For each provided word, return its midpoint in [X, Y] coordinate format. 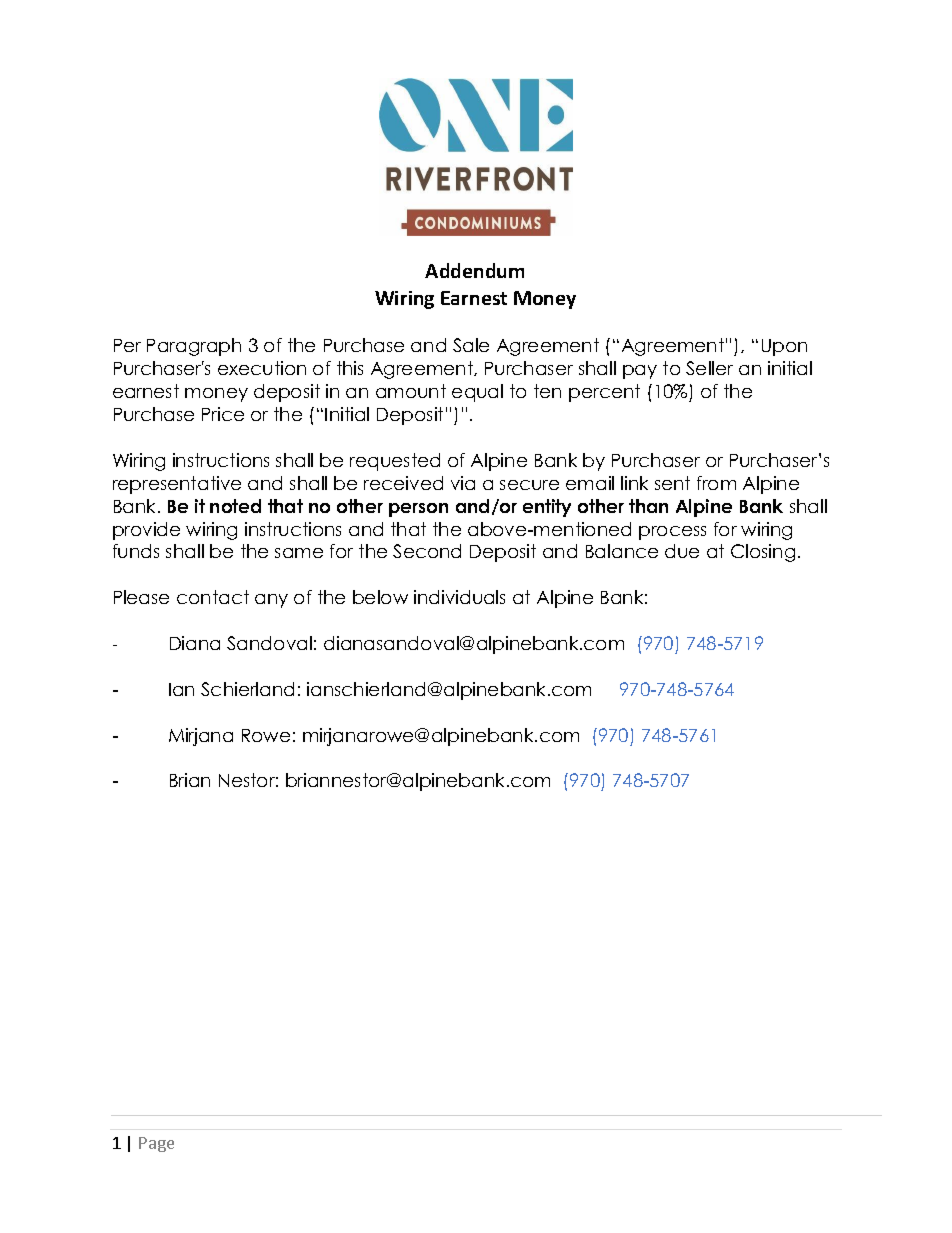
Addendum [474, 270]
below [380, 597]
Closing [763, 553]
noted [235, 506]
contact [213, 597]
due [682, 551]
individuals [459, 597]
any [271, 601]
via [463, 483]
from [716, 483]
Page [156, 1144]
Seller [709, 368]
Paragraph [194, 347]
